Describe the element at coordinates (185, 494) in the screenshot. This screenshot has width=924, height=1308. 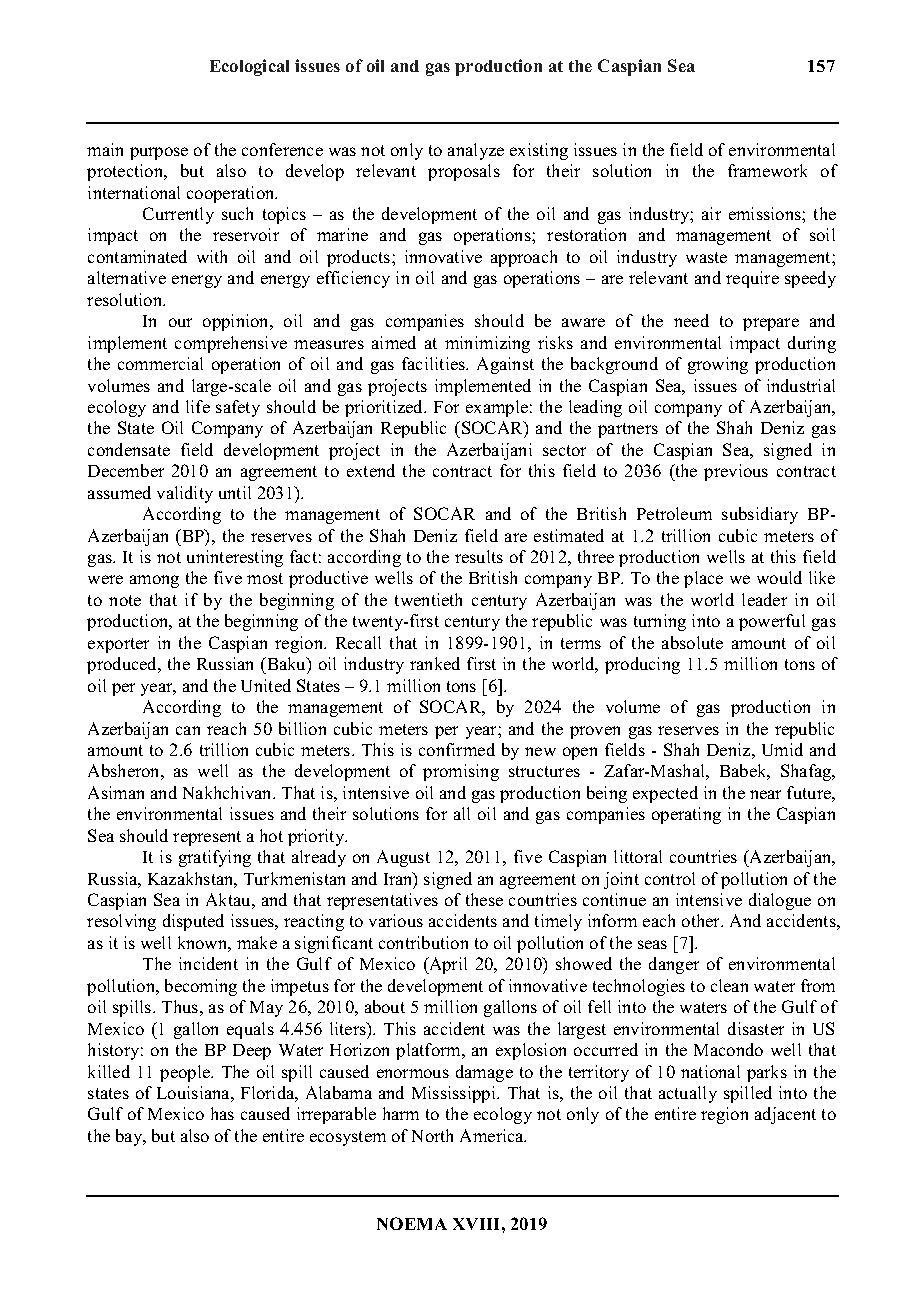
I see `validity` at that location.
